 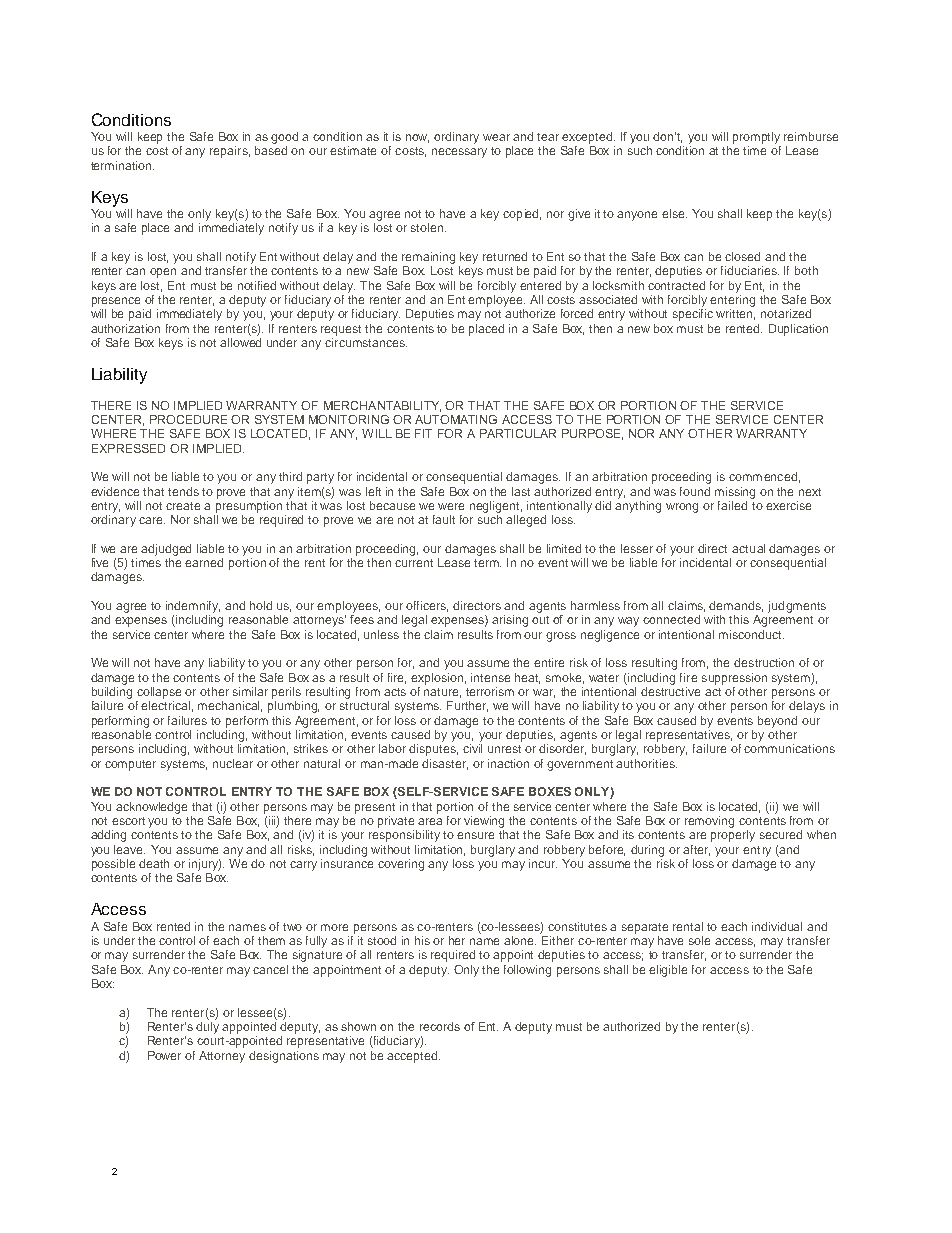 I want to click on duly, so click(x=207, y=1026).
